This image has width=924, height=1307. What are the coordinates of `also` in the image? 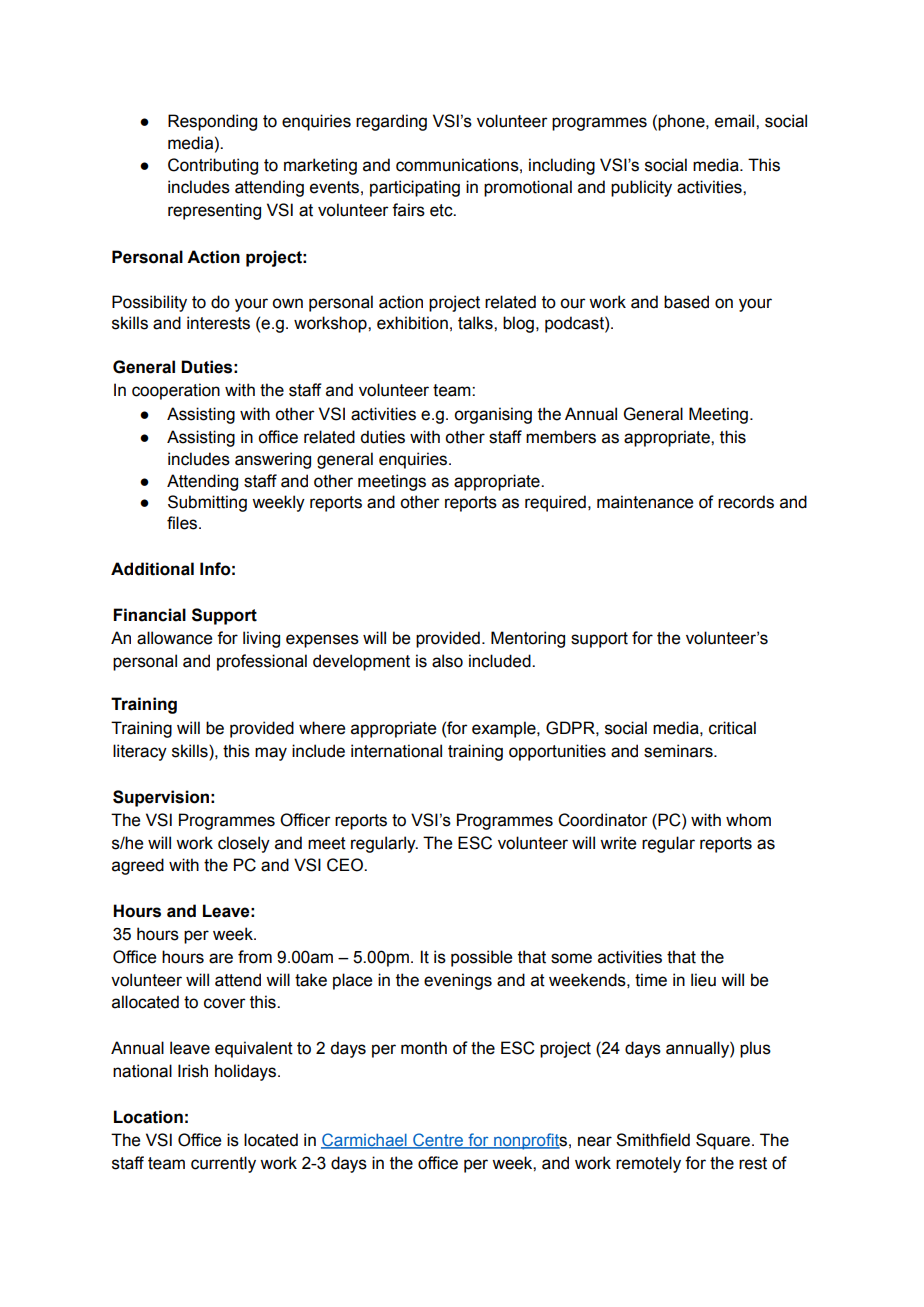 It's located at (447, 661).
